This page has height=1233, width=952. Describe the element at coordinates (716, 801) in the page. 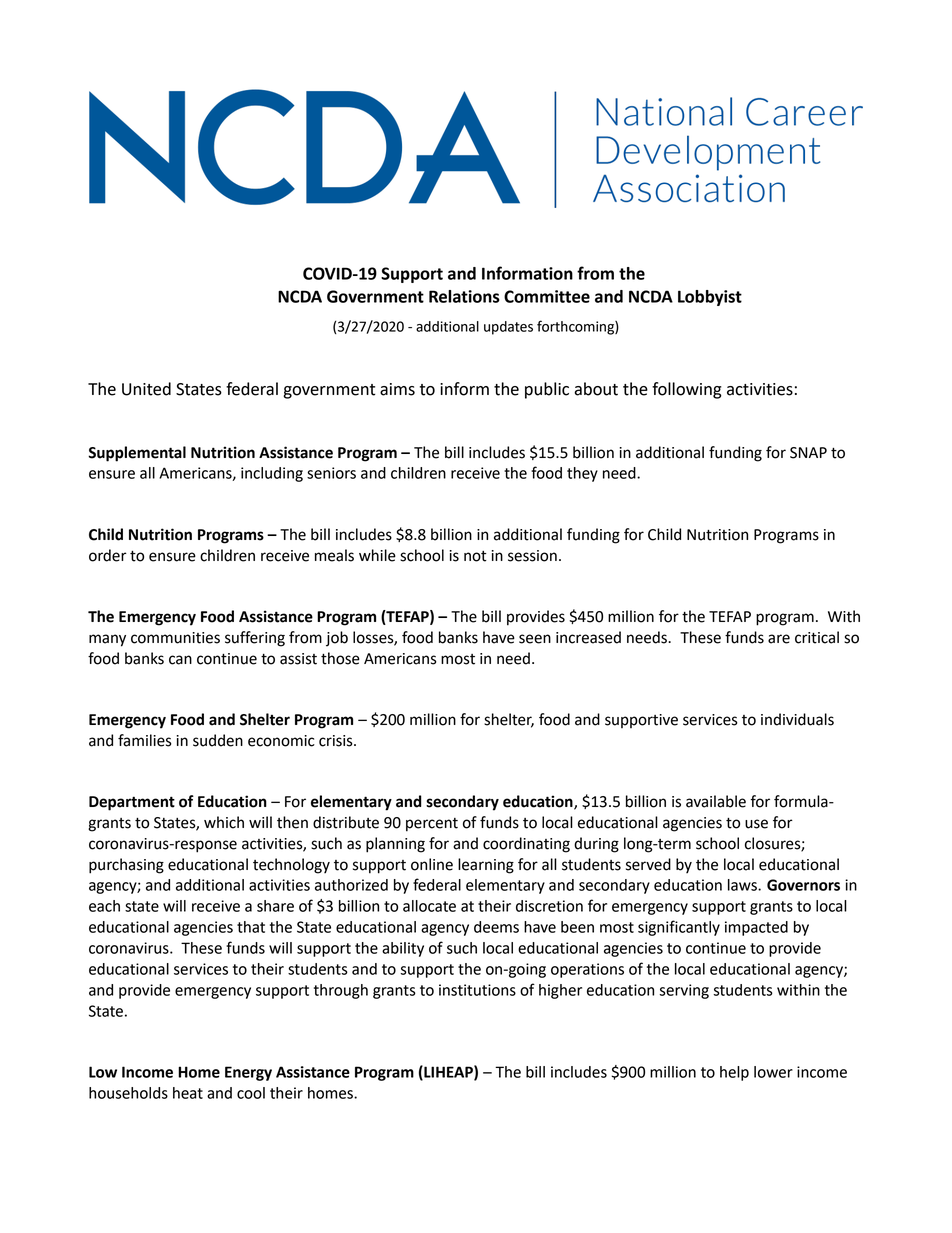

I see `available` at that location.
